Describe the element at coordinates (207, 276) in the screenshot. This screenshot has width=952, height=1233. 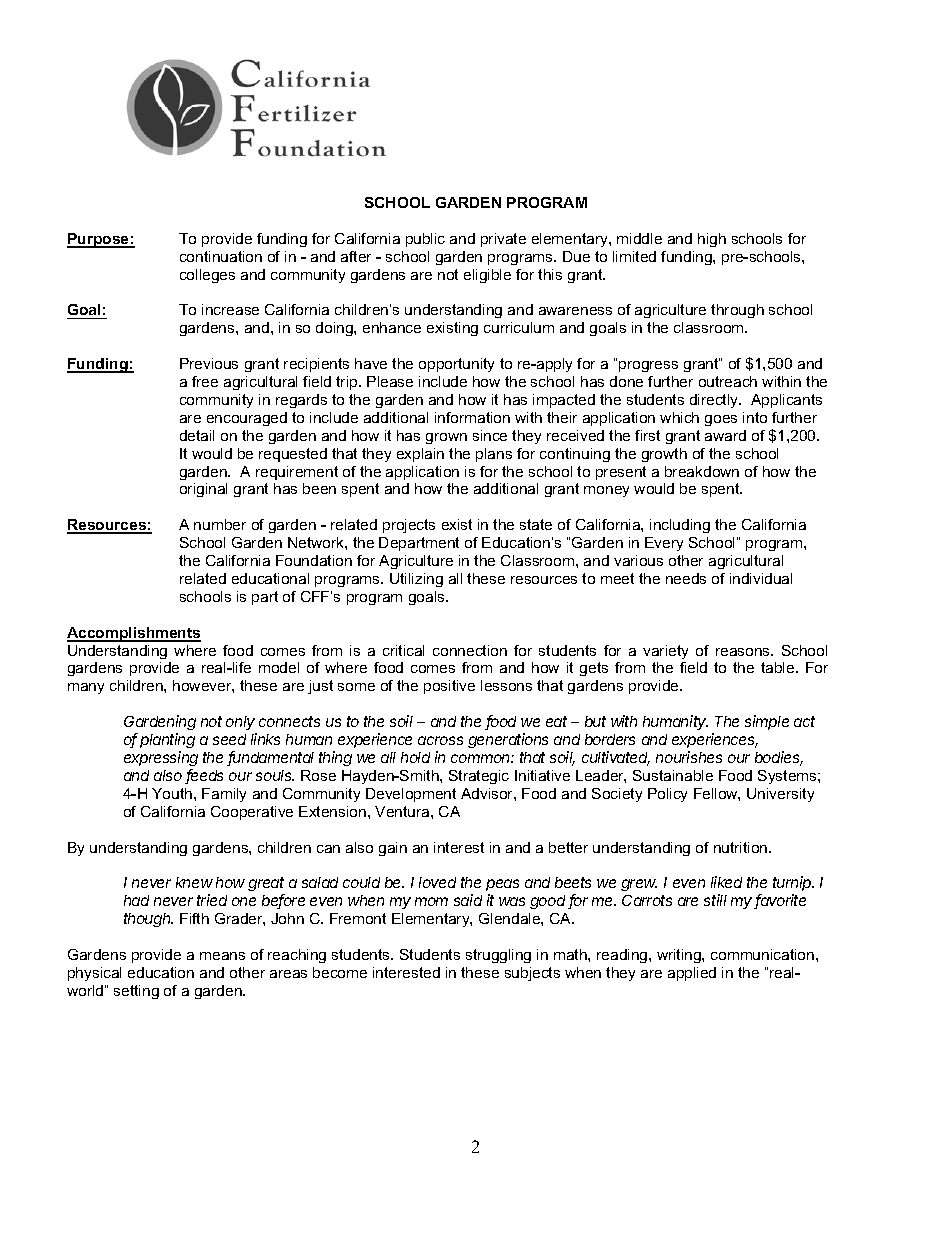
I see `colleges` at that location.
